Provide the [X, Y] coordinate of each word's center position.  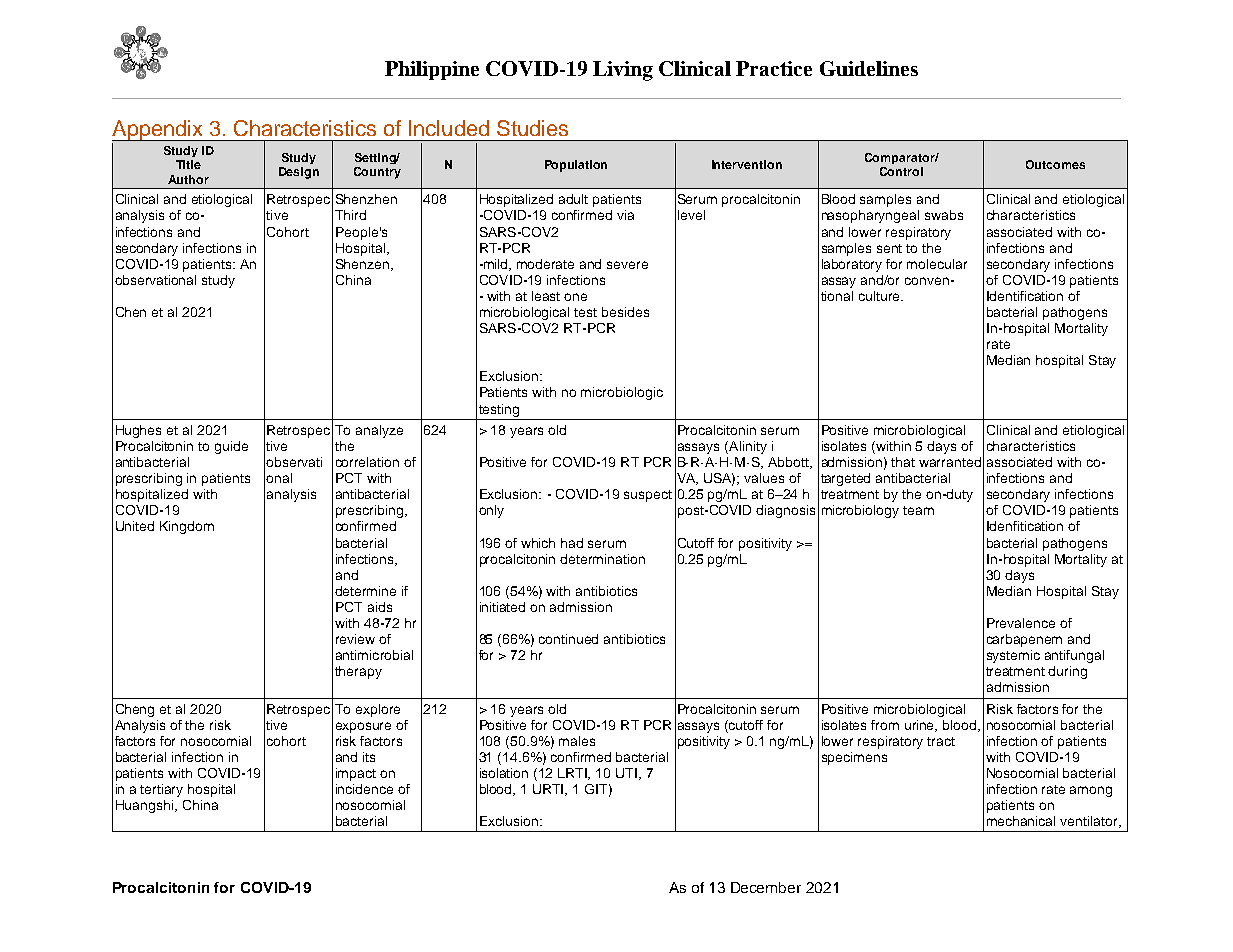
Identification [1025, 296]
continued [568, 639]
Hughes [138, 431]
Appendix [158, 130]
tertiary [161, 790]
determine [365, 591]
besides [625, 312]
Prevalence [1021, 623]
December [766, 887]
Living [623, 71]
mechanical [1021, 821]
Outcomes [1055, 164]
